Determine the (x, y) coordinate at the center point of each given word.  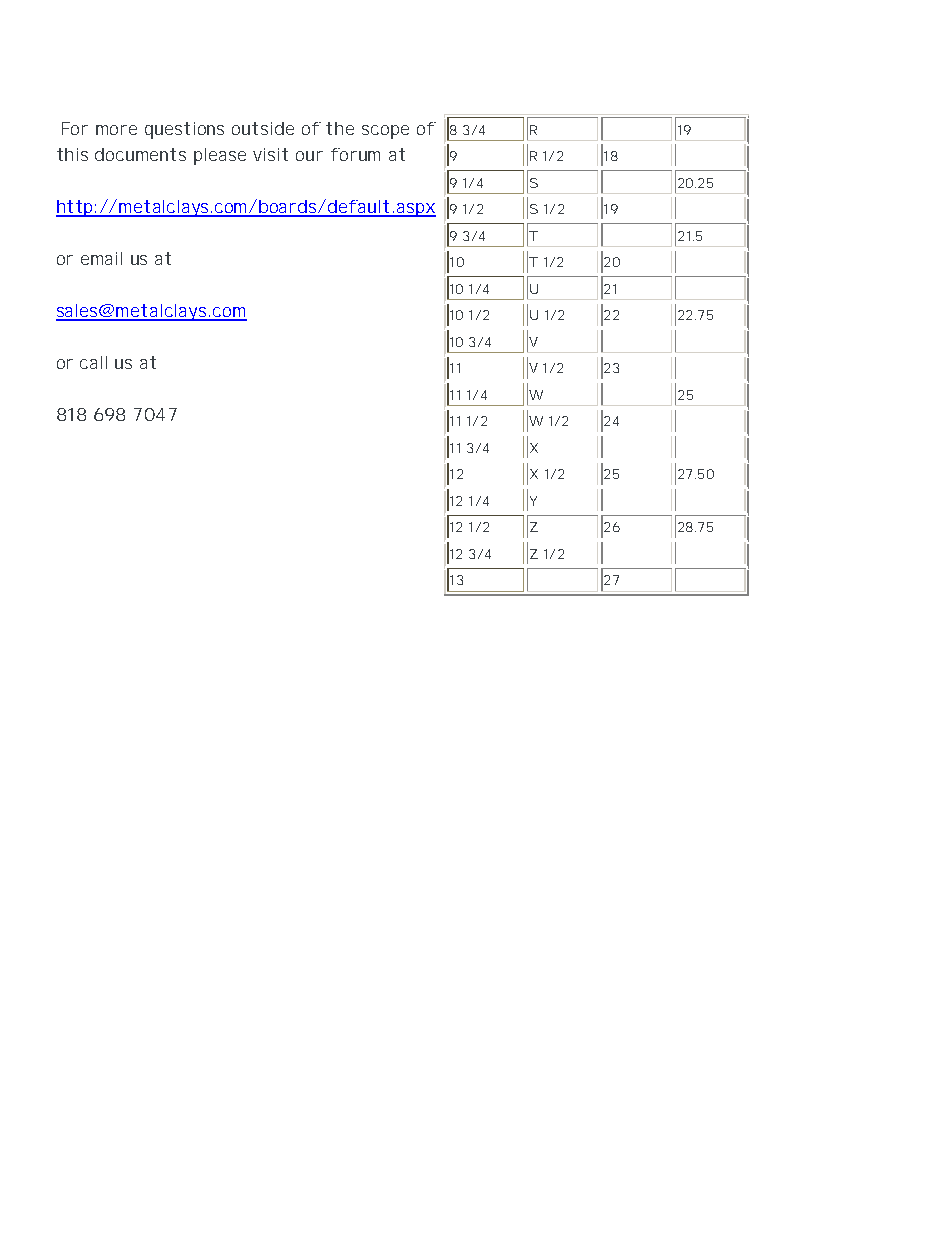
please (220, 156)
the (340, 128)
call (93, 362)
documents (140, 154)
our (309, 156)
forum (355, 154)
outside (263, 128)
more (116, 130)
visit (270, 154)
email (101, 258)
